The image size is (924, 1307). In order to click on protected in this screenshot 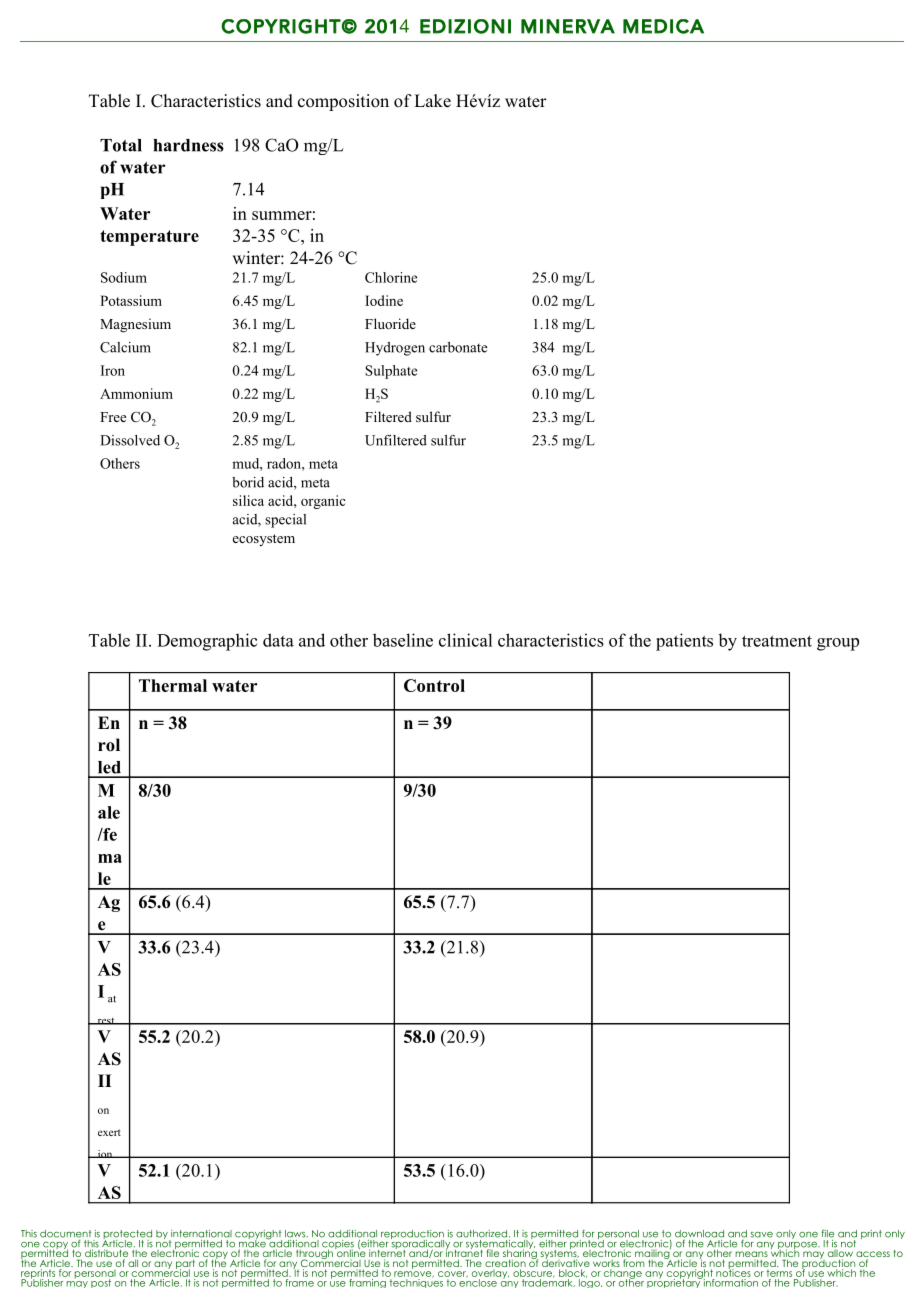, I will do `click(127, 1236)`.
